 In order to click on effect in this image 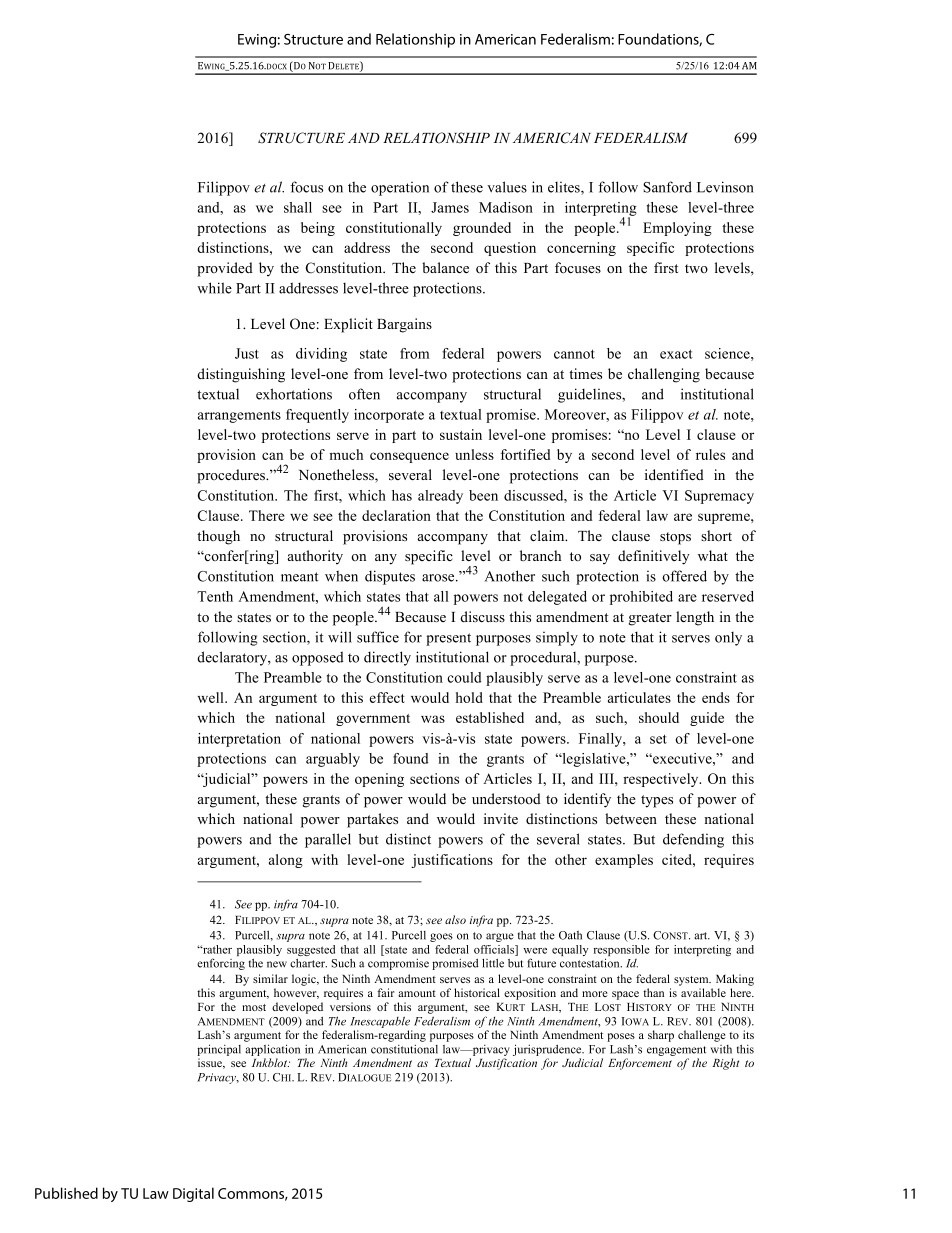, I will do `click(387, 697)`.
